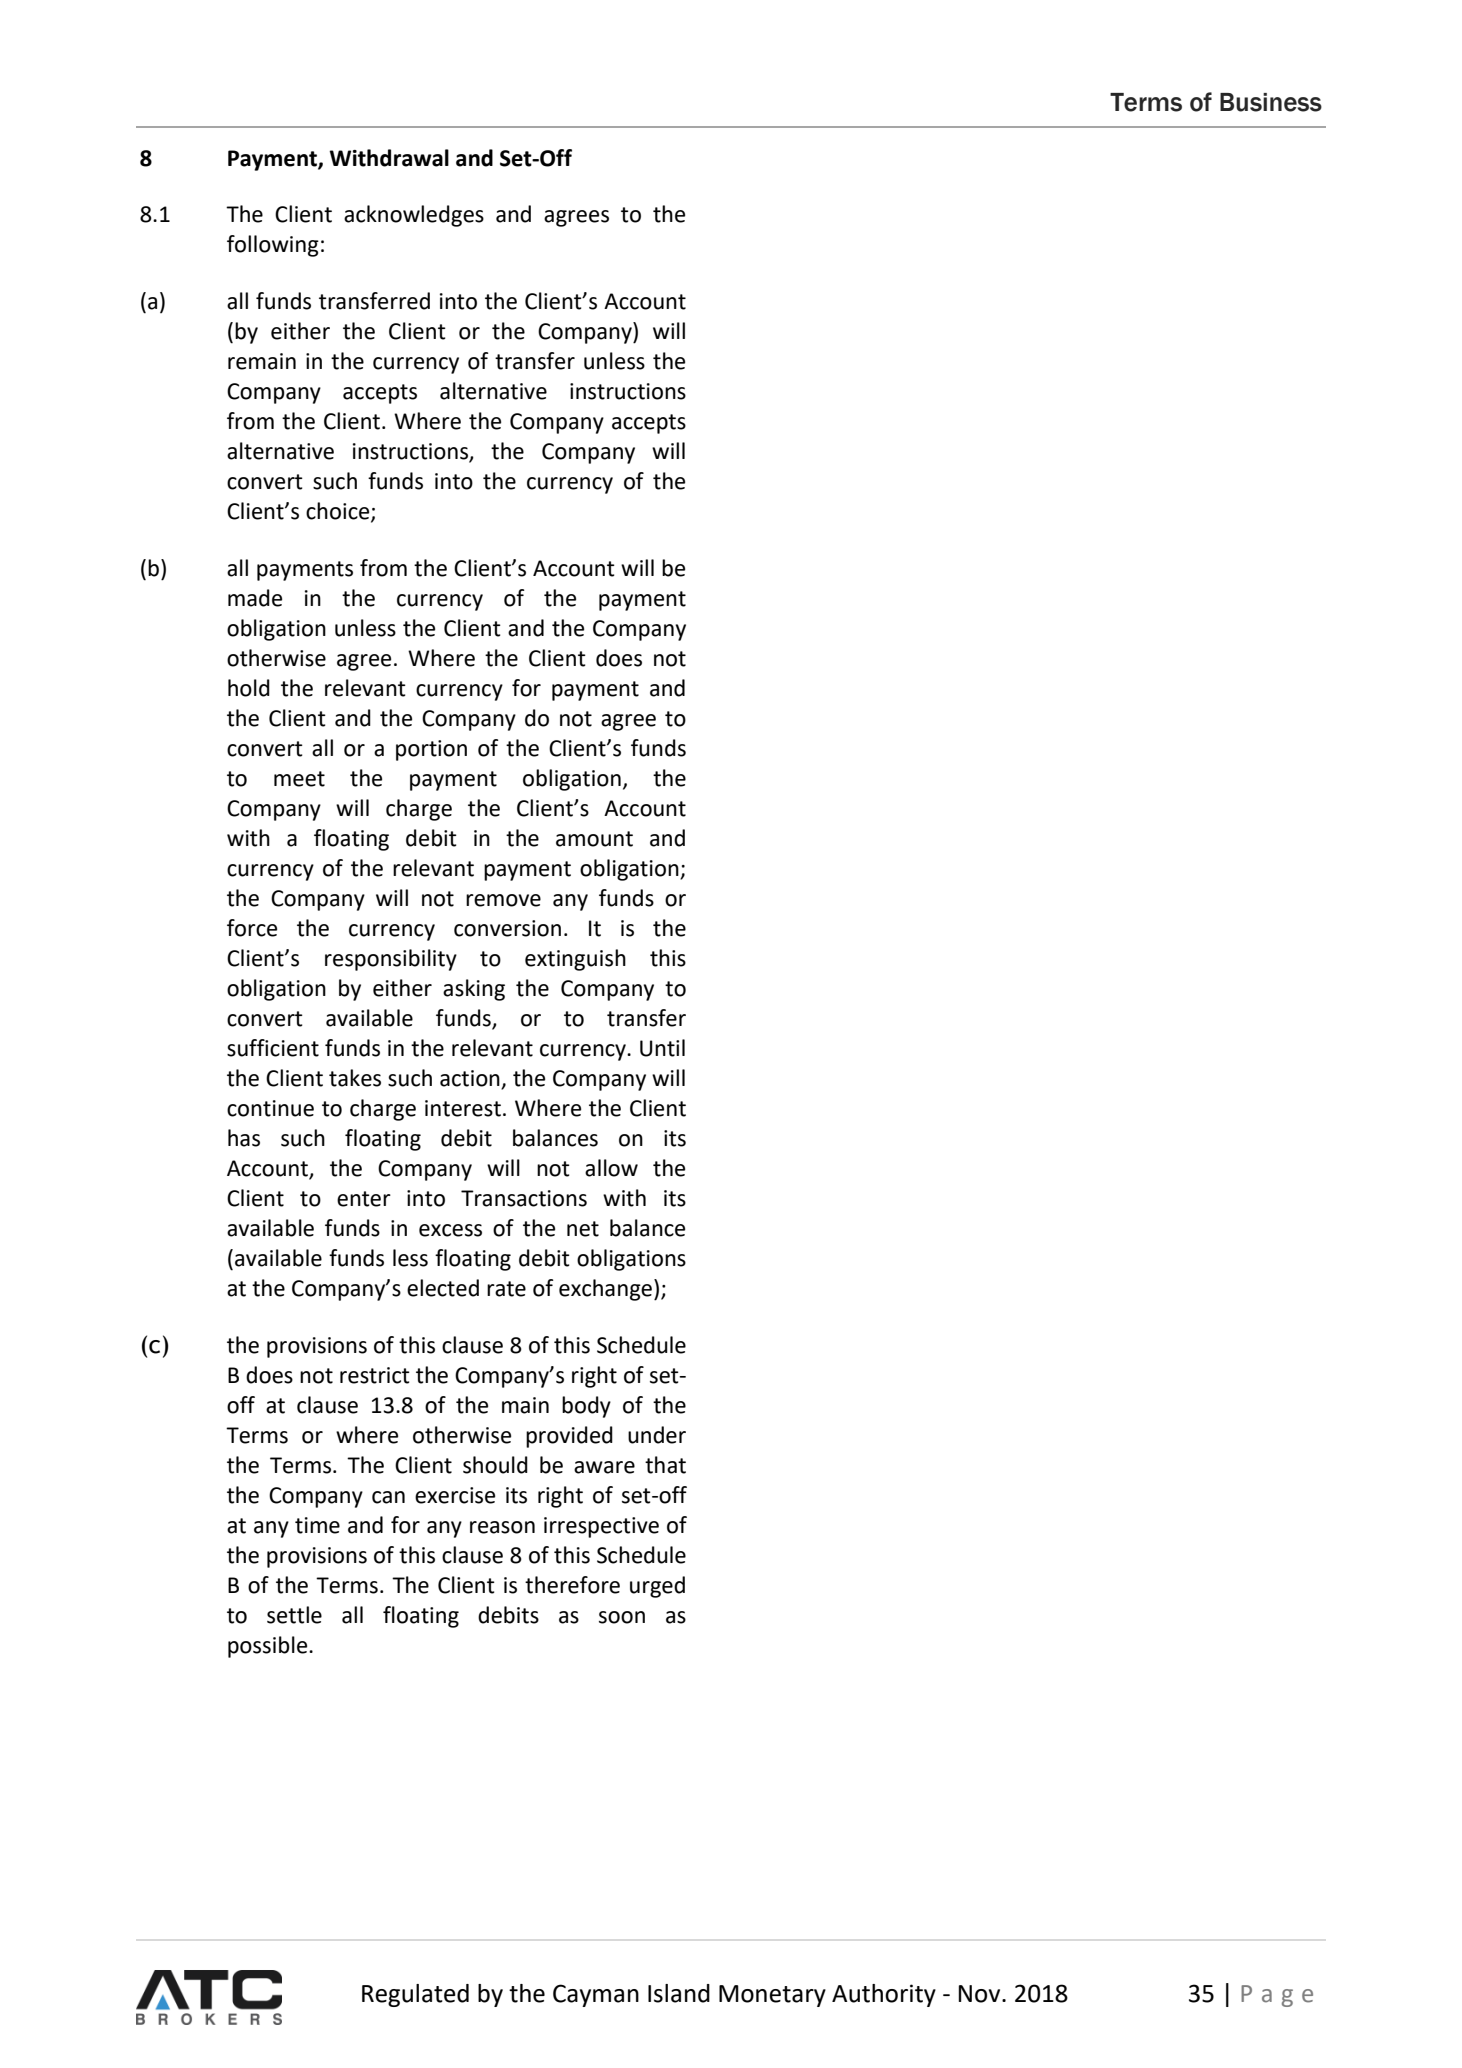 Image resolution: width=1462 pixels, height=2068 pixels. I want to click on acknowledges, so click(414, 216).
